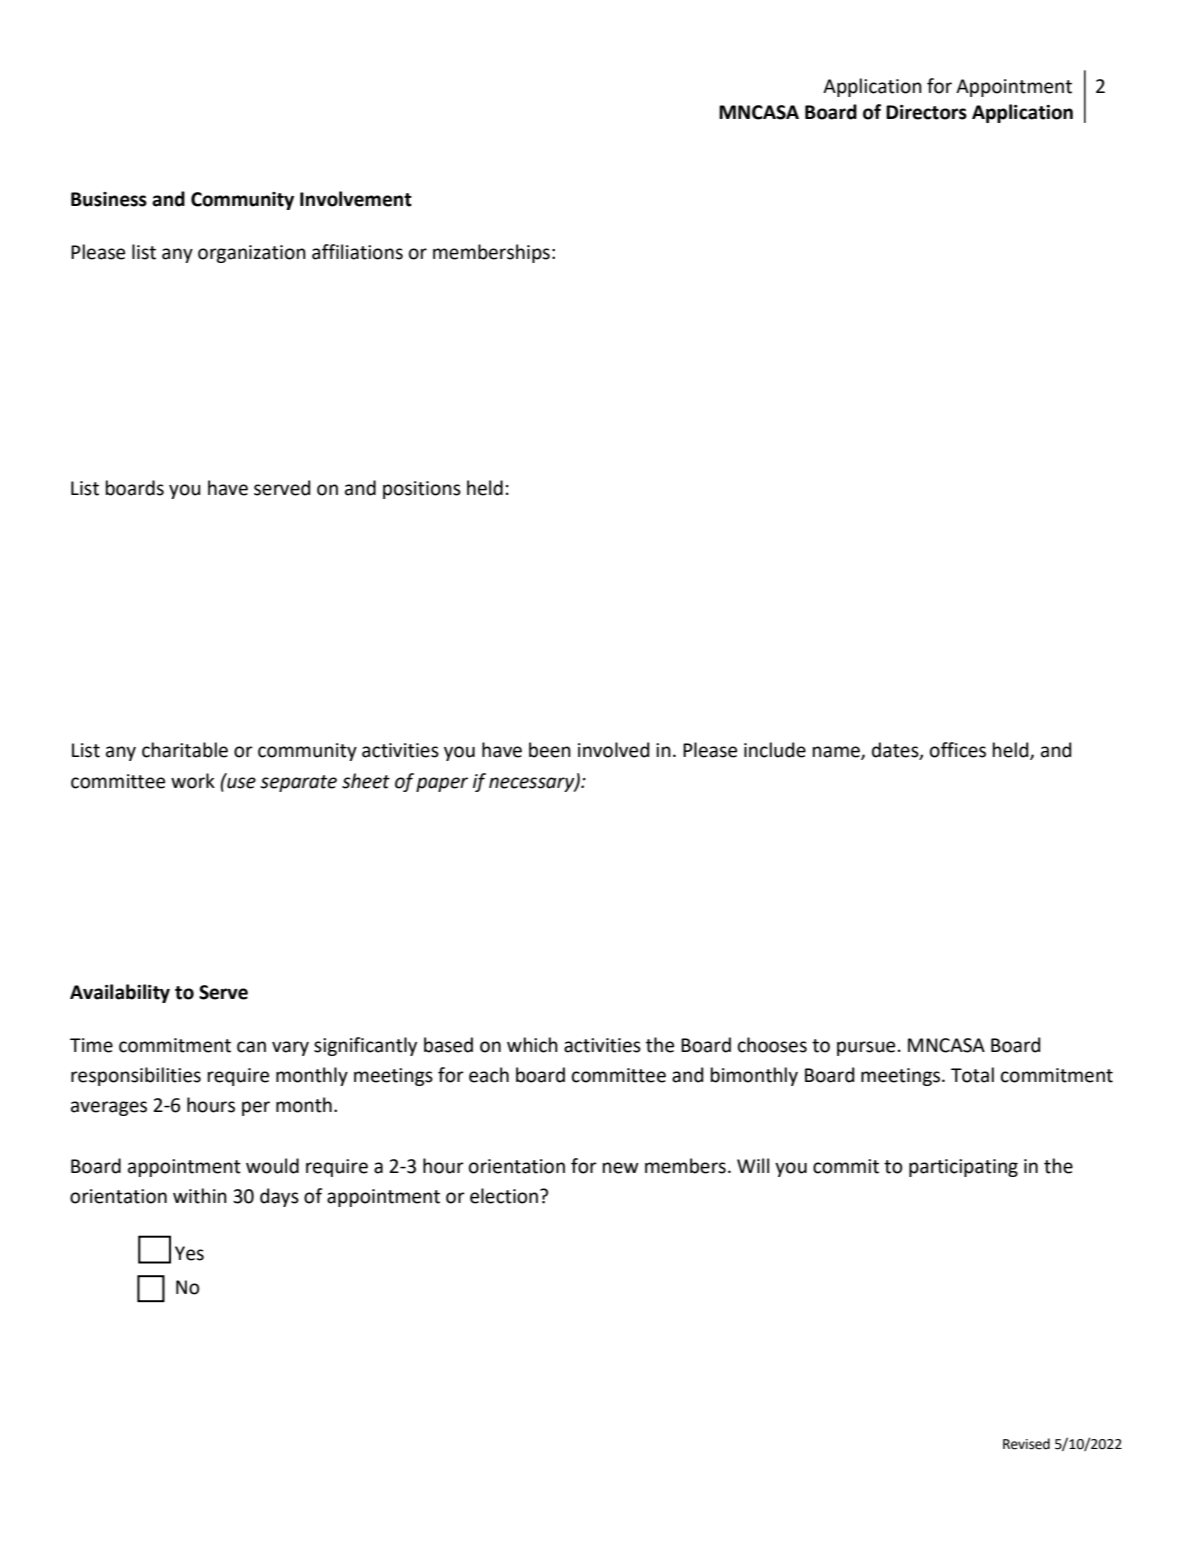 Image resolution: width=1196 pixels, height=1548 pixels. I want to click on been, so click(550, 750).
